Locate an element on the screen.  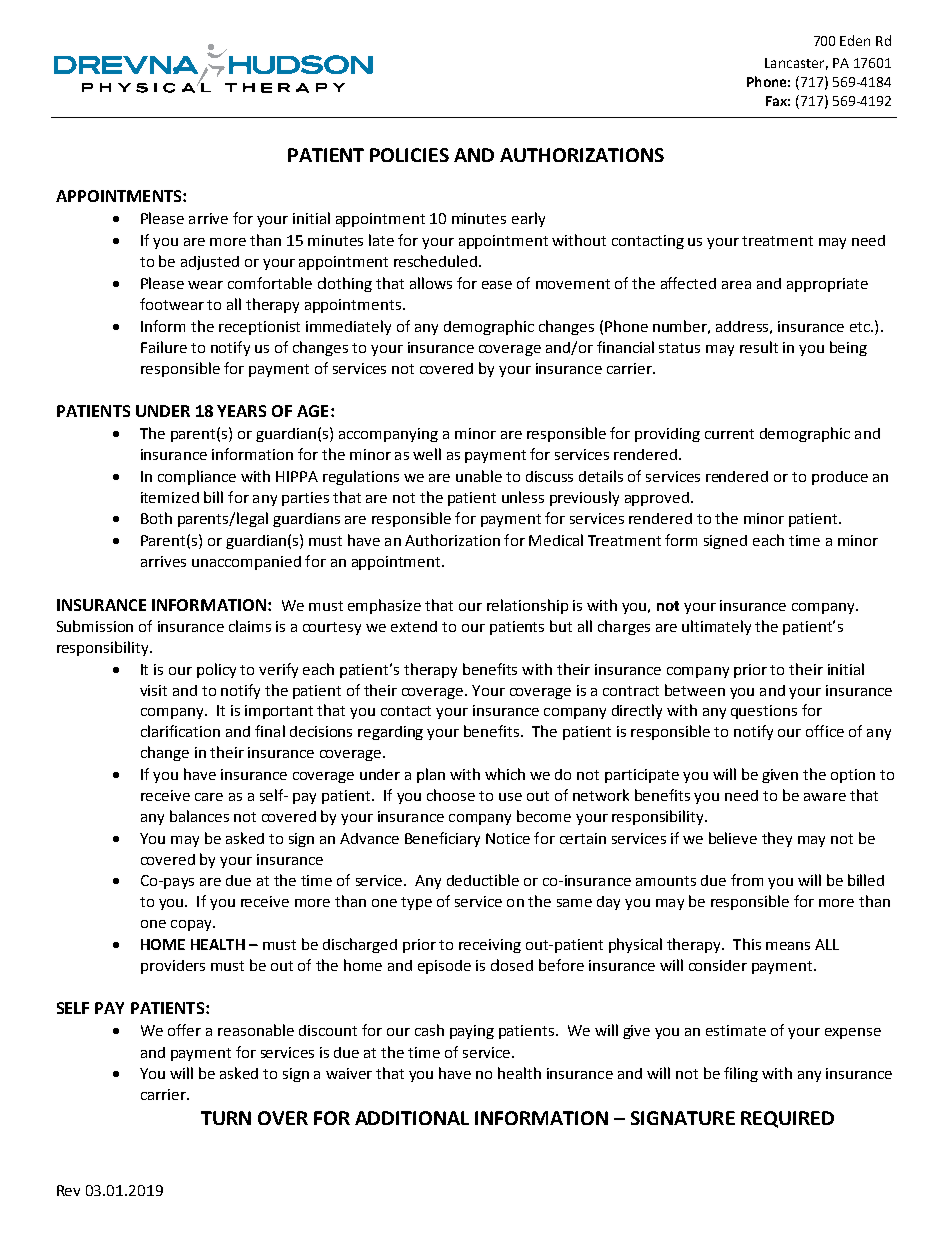
early is located at coordinates (528, 219).
